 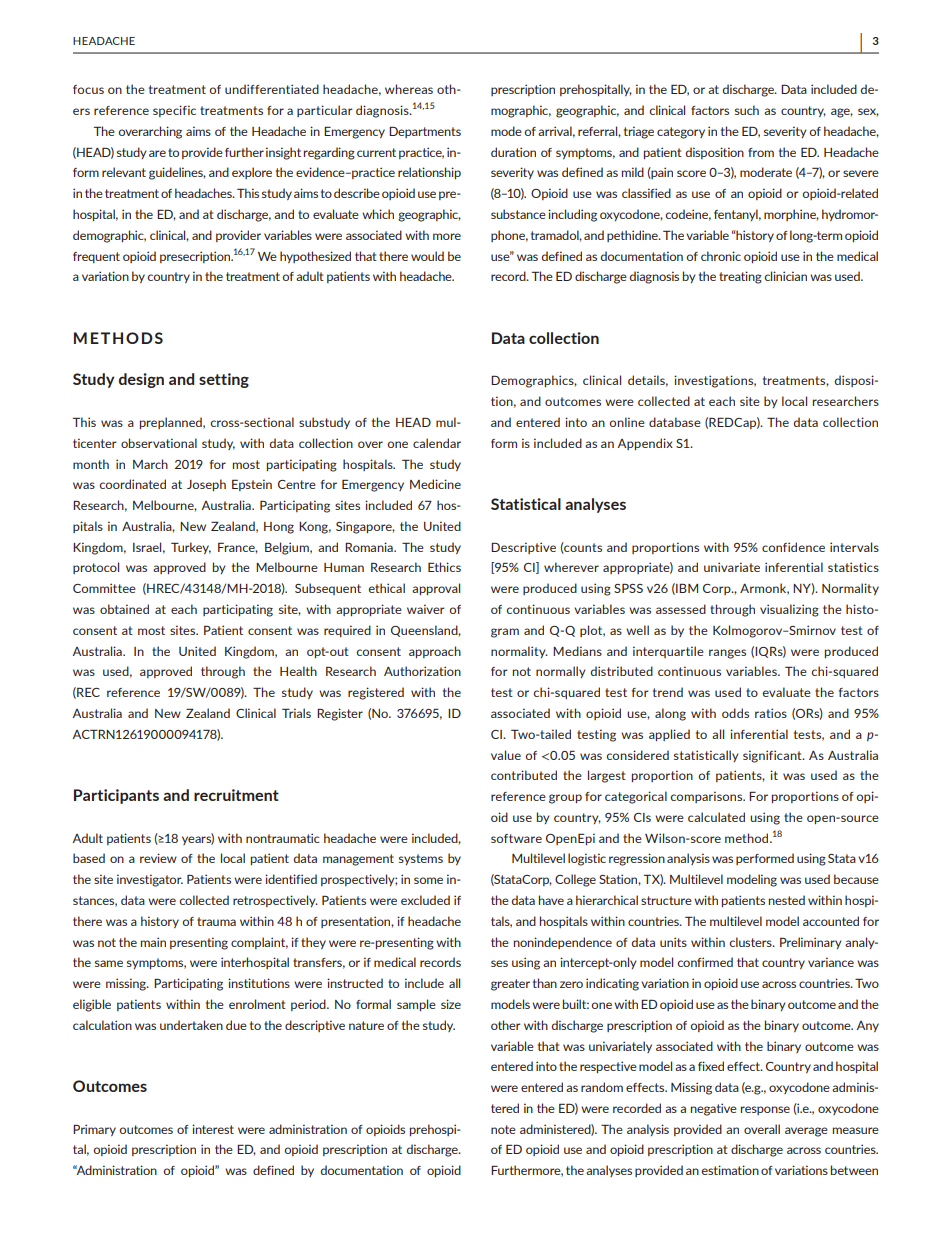 What do you see at coordinates (503, 1129) in the page?
I see `note` at bounding box center [503, 1129].
